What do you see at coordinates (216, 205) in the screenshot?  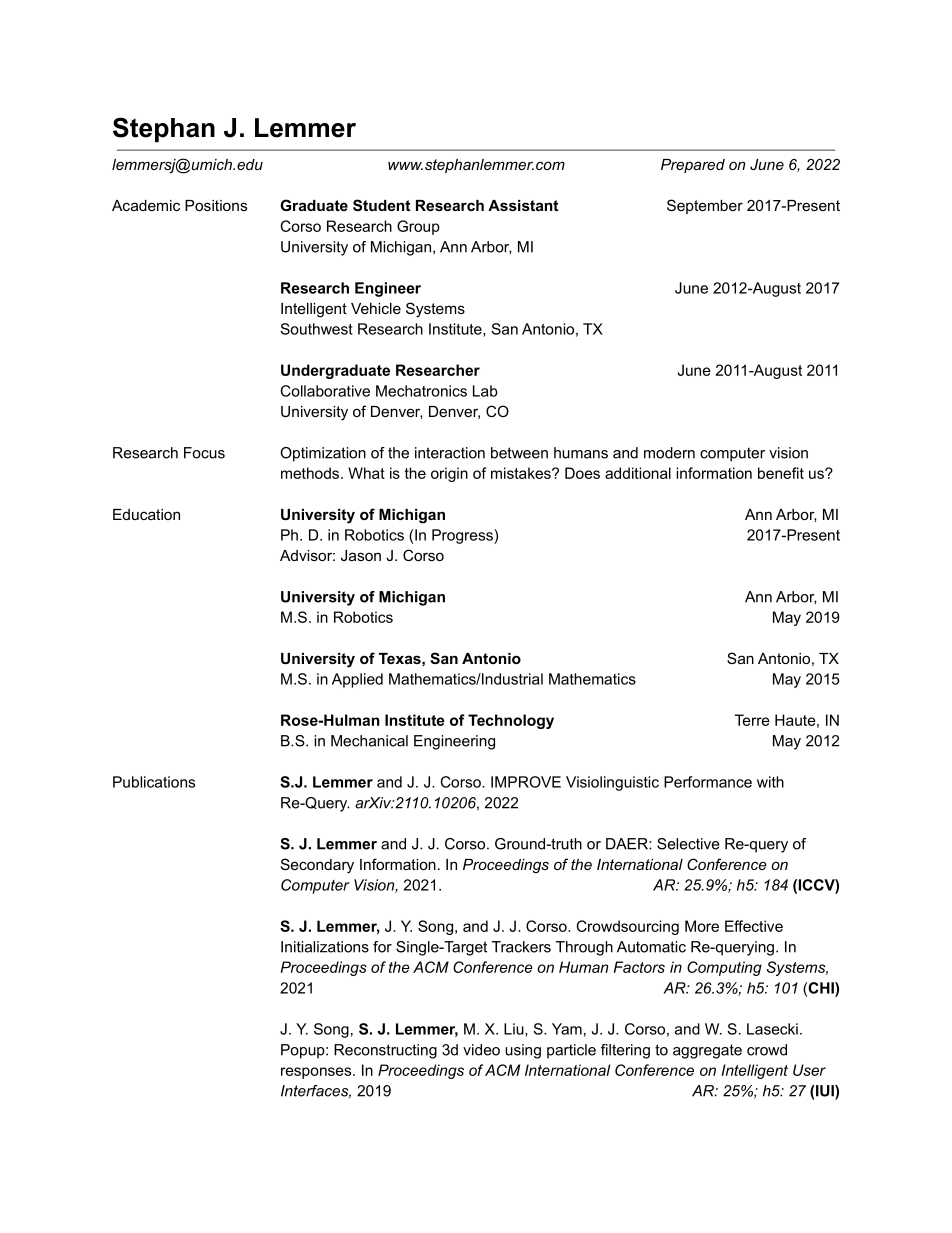 I see `Positions` at bounding box center [216, 205].
